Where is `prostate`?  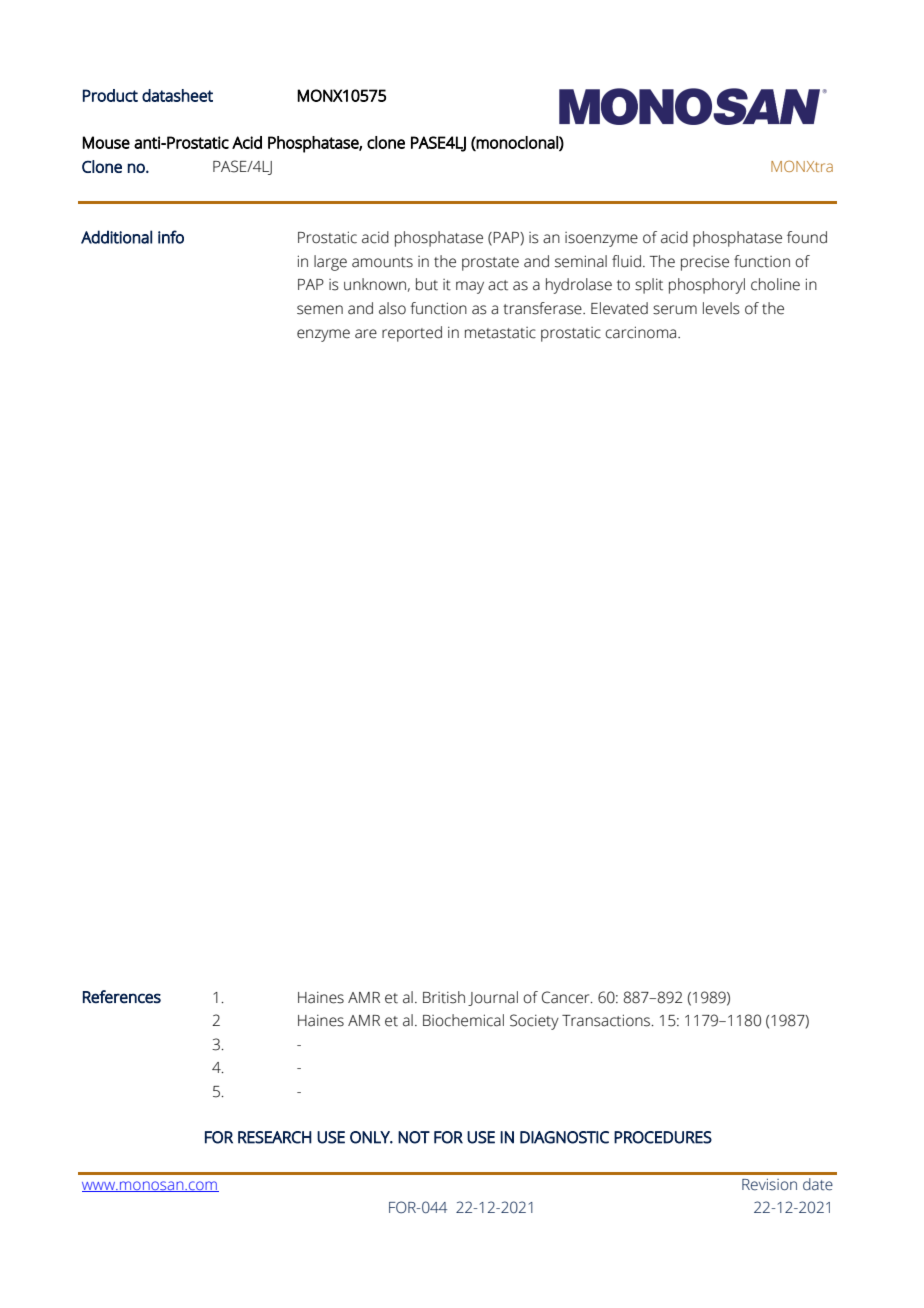
prostate is located at coordinates (490, 264).
